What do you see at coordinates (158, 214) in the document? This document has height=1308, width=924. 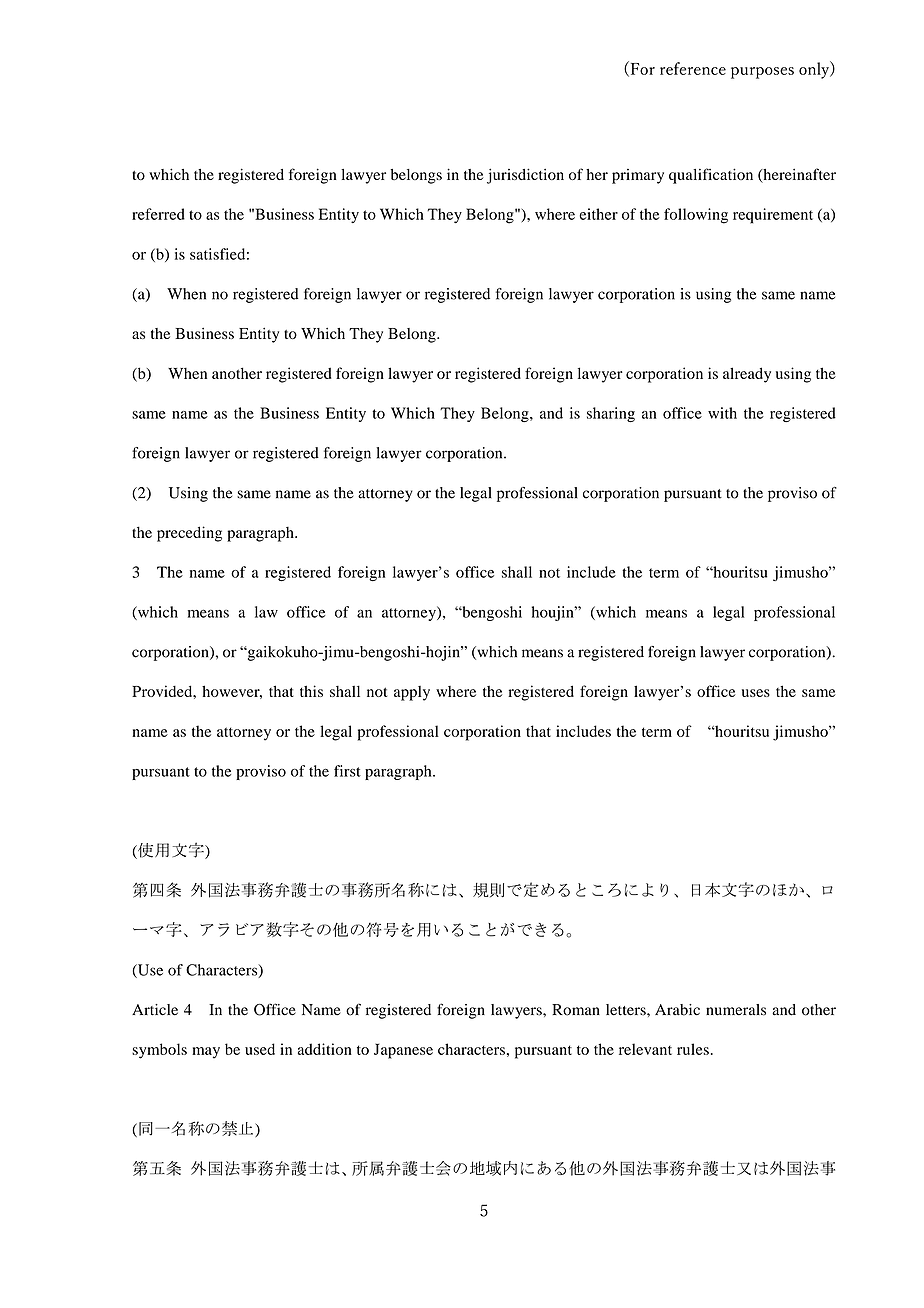 I see `referred` at bounding box center [158, 214].
